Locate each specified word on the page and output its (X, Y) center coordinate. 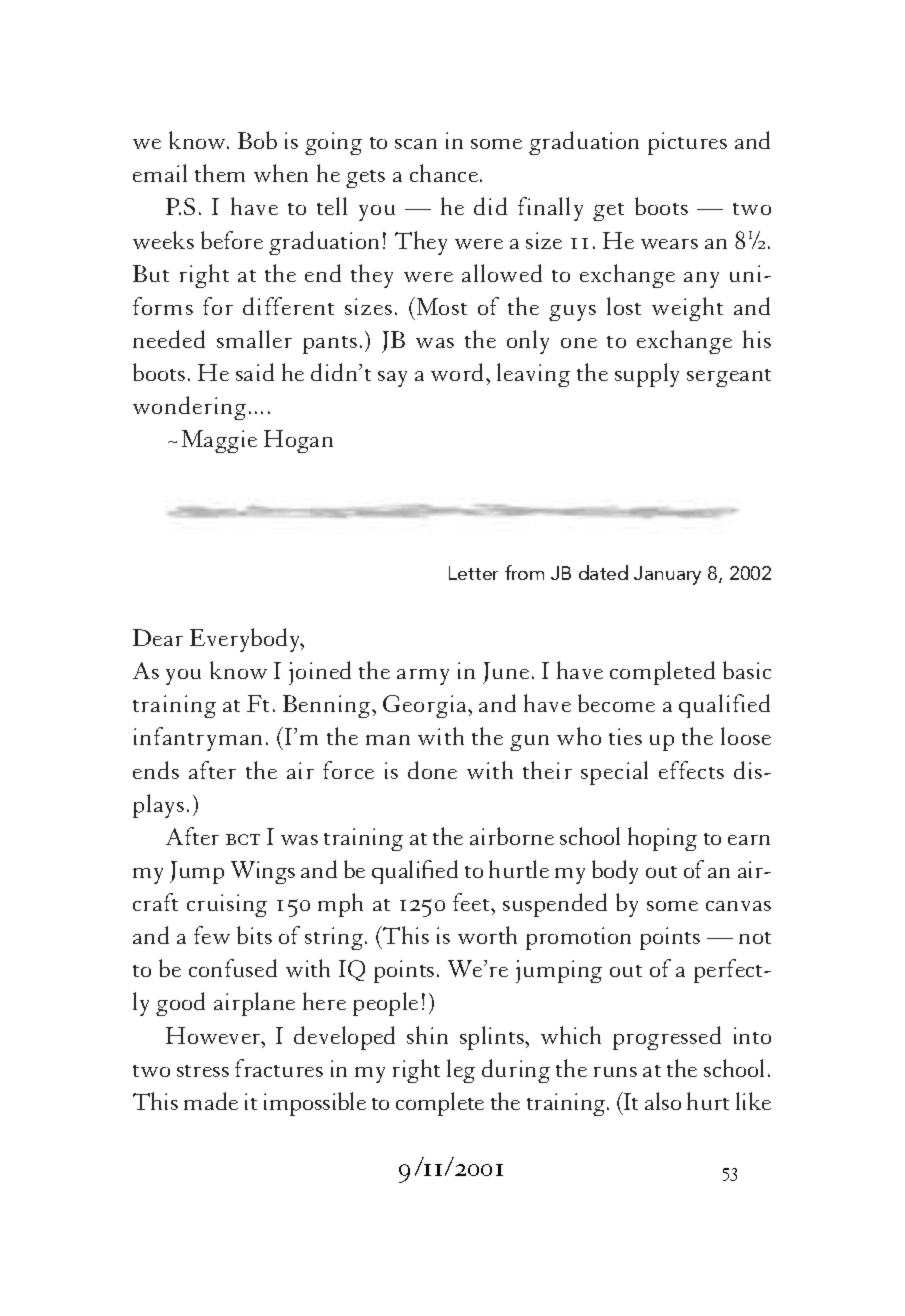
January (667, 575)
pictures (687, 143)
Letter (473, 573)
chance (444, 173)
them (220, 173)
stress (203, 1071)
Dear (158, 637)
